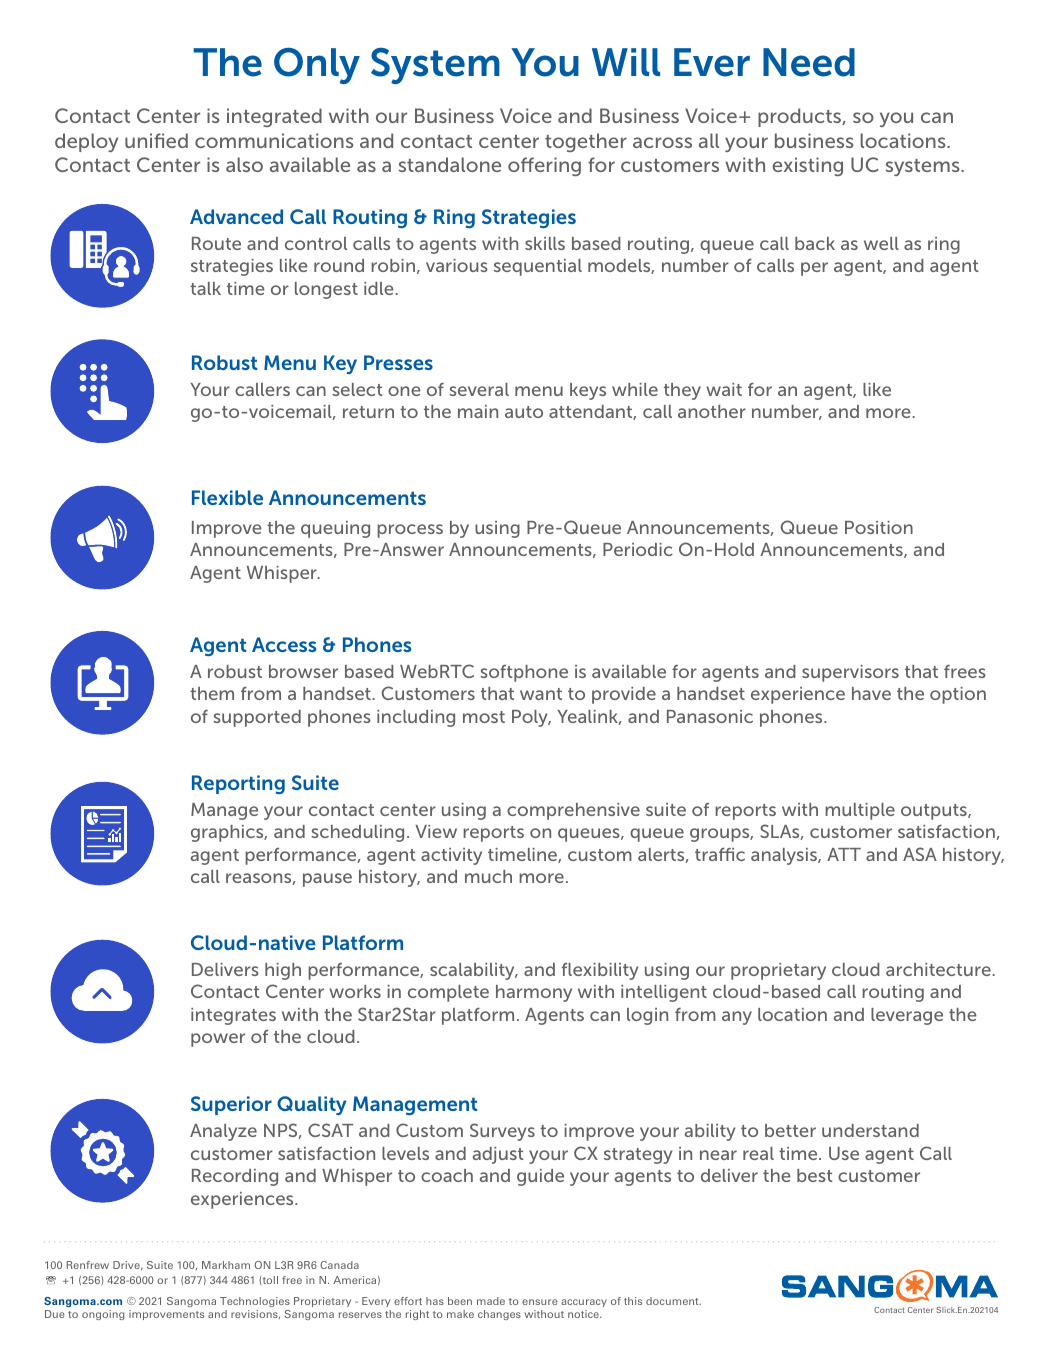 The width and height of the screenshot is (1043, 1350). Describe the element at coordinates (809, 62) in the screenshot. I see `Need` at that location.
